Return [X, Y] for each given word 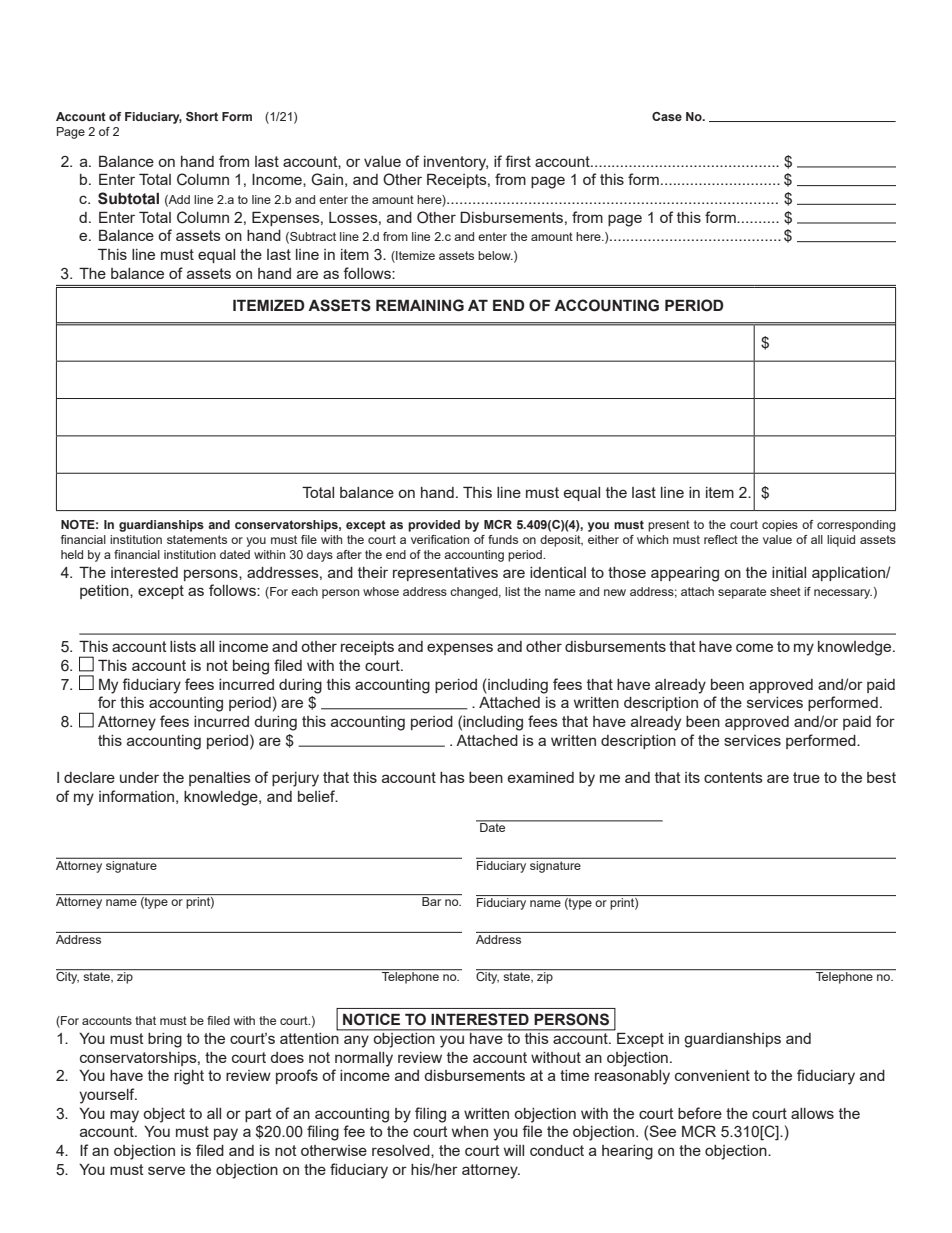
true [806, 777]
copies [780, 526]
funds [503, 539]
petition [105, 592]
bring [165, 1040]
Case [667, 116]
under [139, 777]
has [452, 777]
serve [166, 1170]
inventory [456, 163]
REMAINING [420, 305]
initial [789, 572]
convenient [712, 1075]
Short [202, 116]
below [495, 255]
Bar [431, 901]
